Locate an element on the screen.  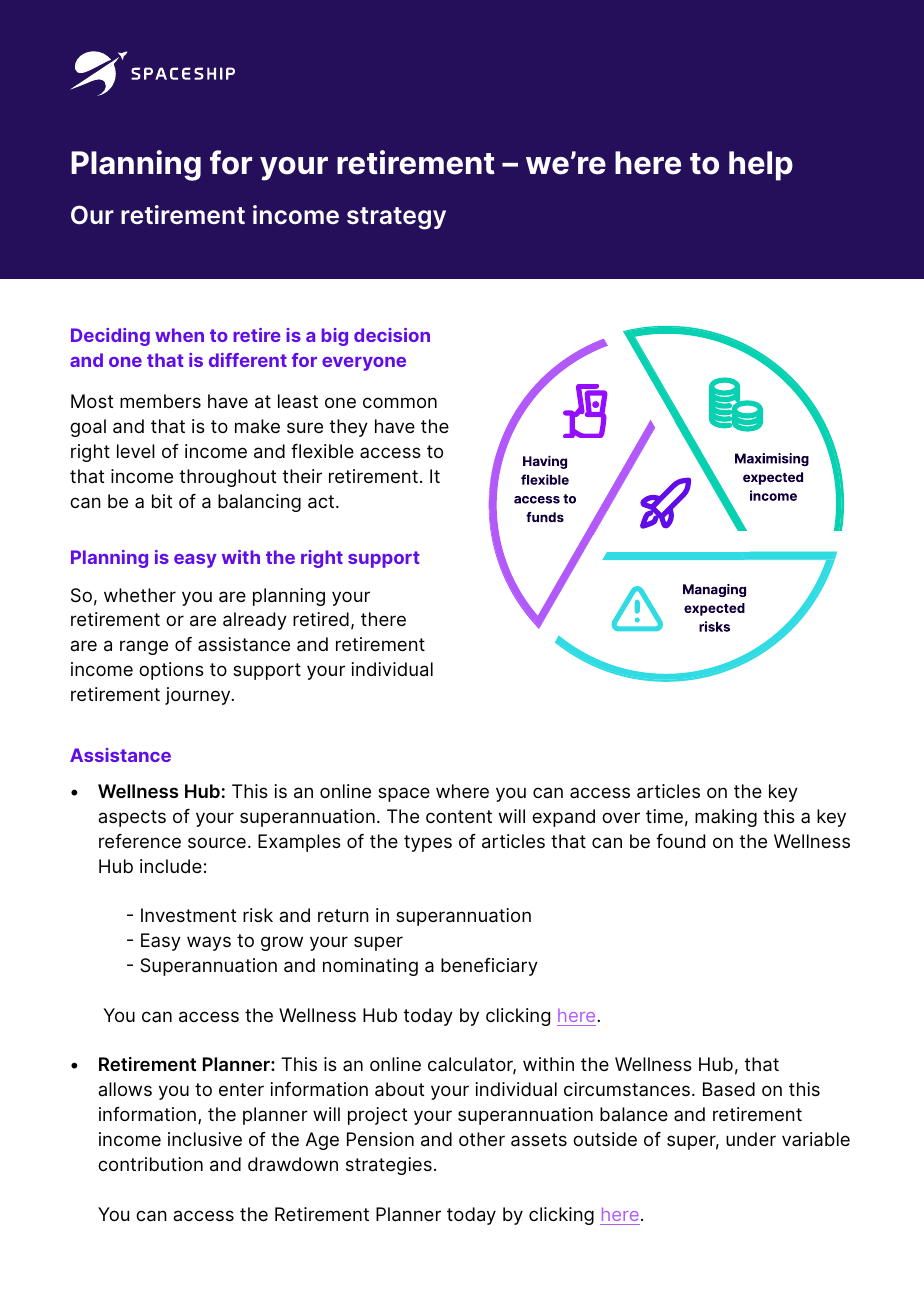
under is located at coordinates (751, 1139).
